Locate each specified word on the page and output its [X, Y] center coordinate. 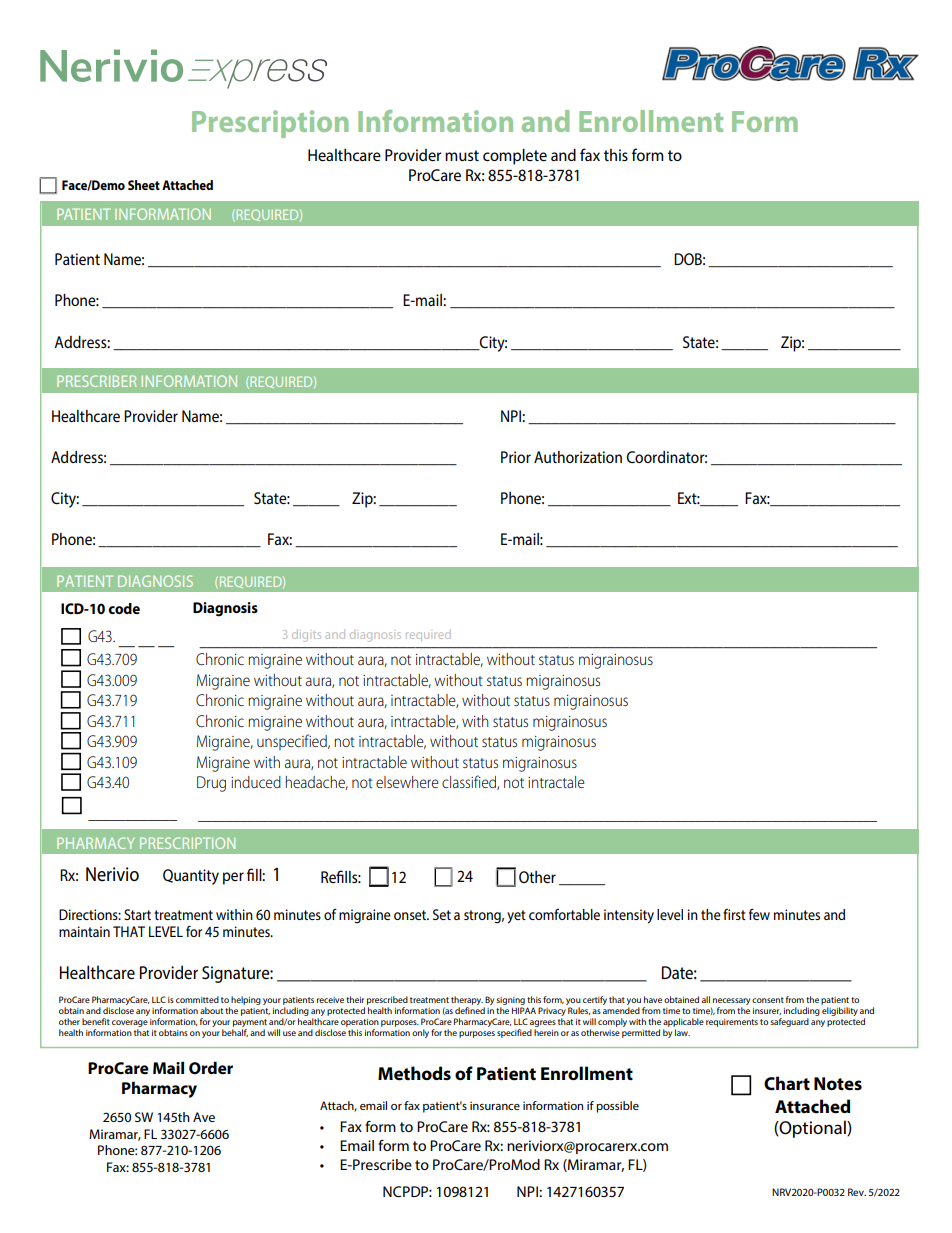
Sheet [144, 185]
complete [515, 157]
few [759, 914]
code [124, 608]
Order [211, 1068]
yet [516, 917]
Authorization [578, 457]
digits [306, 636]
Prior [516, 457]
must [462, 155]
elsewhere [407, 782]
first [734, 914]
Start [137, 914]
